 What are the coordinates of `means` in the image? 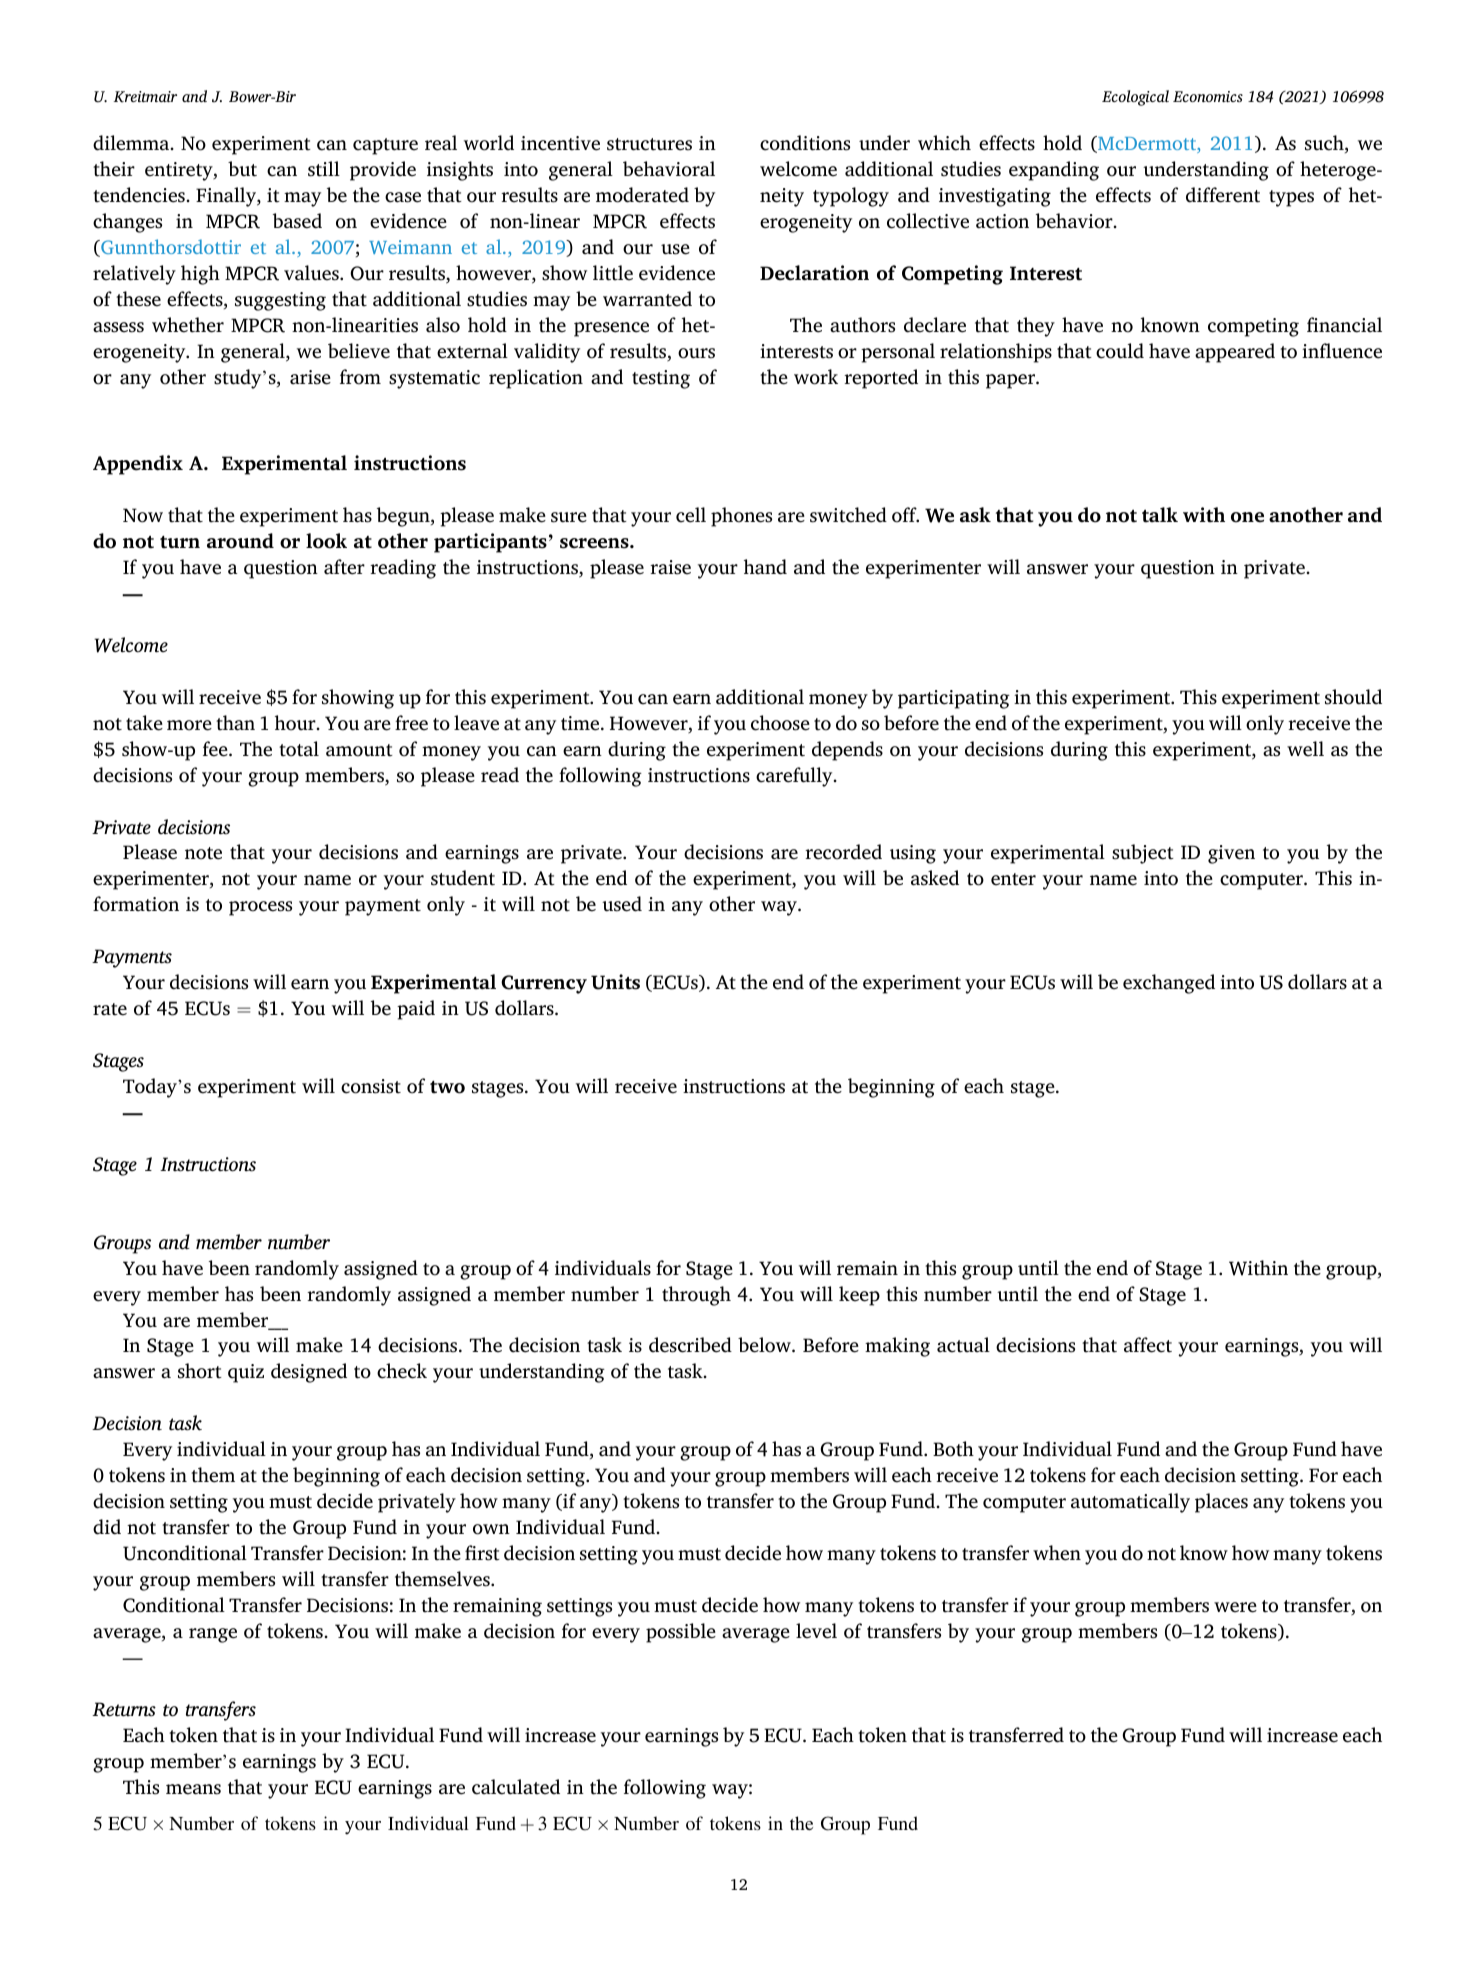 It's located at (193, 1789).
